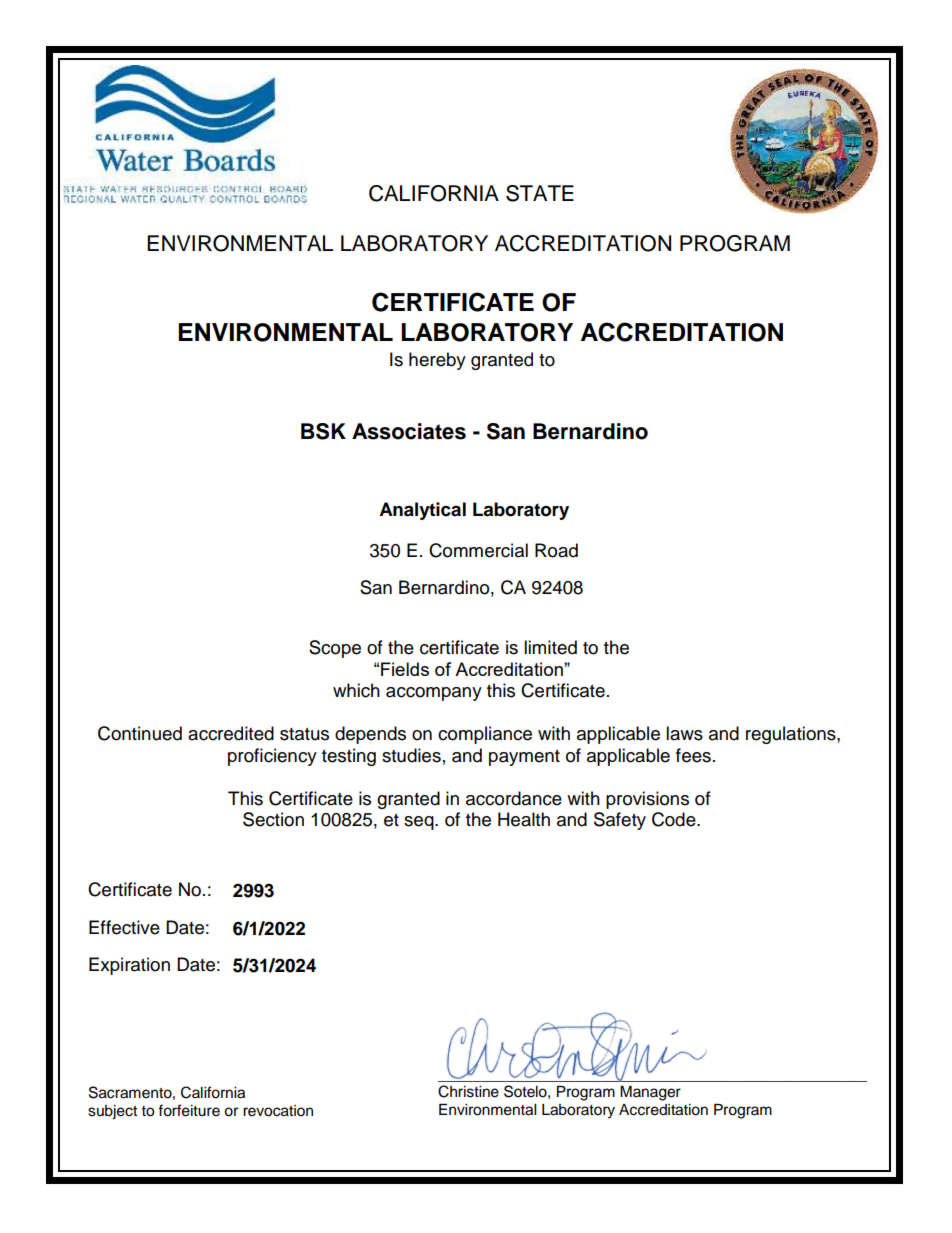 The width and height of the screenshot is (952, 1233). What do you see at coordinates (189, 1110) in the screenshot?
I see `forfeiture` at bounding box center [189, 1110].
